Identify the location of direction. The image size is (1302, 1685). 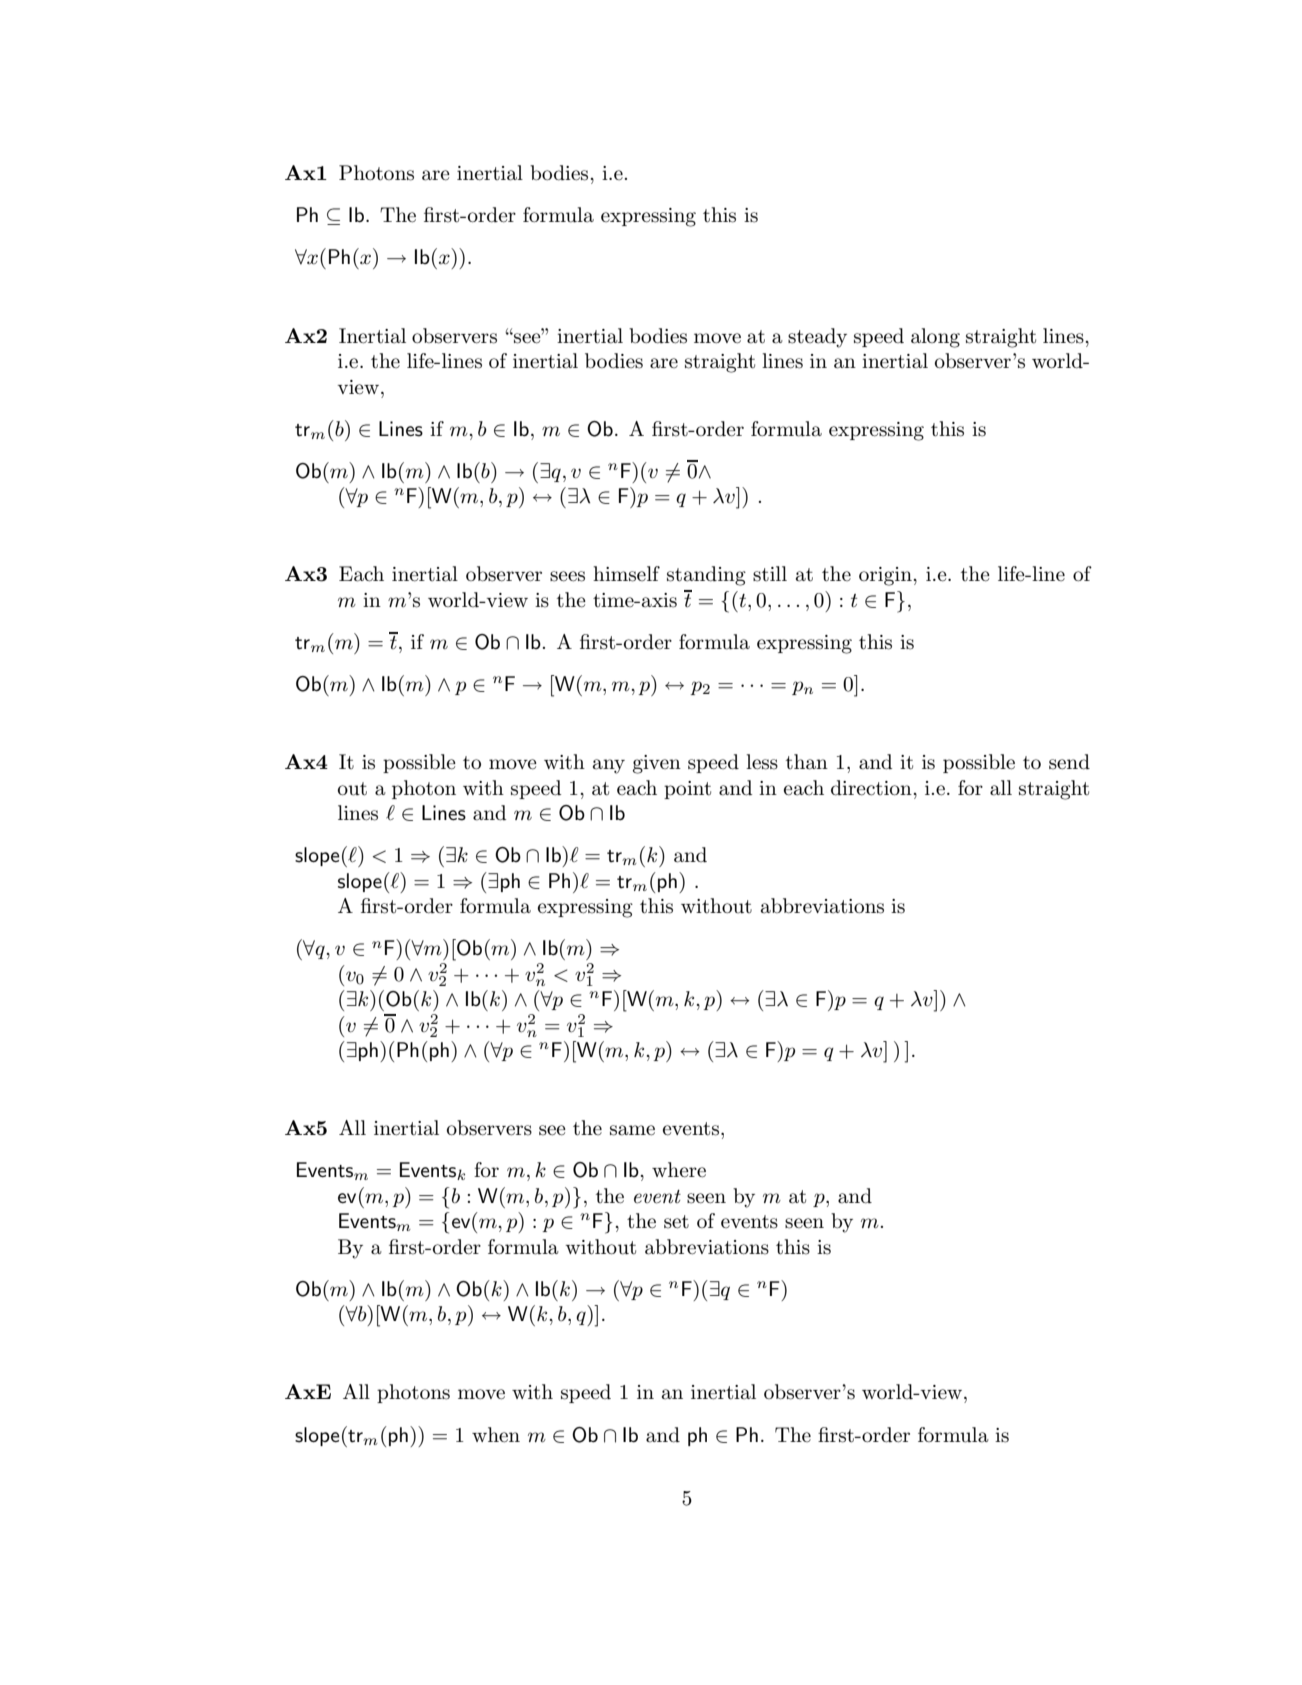
(872, 788).
